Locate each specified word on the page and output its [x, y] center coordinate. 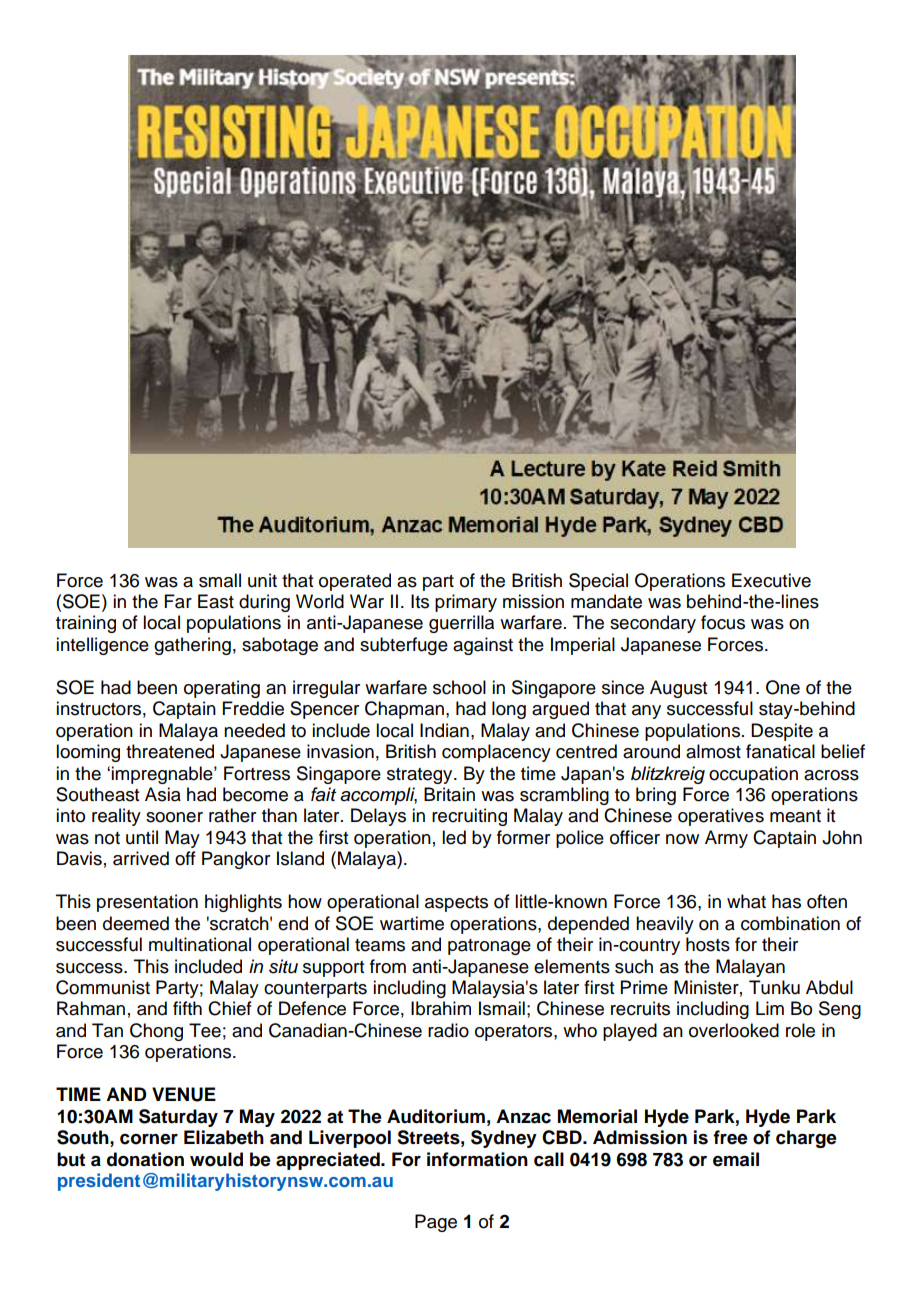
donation [145, 1159]
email [736, 1159]
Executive [771, 580]
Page [436, 1223]
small [220, 580]
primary [466, 603]
